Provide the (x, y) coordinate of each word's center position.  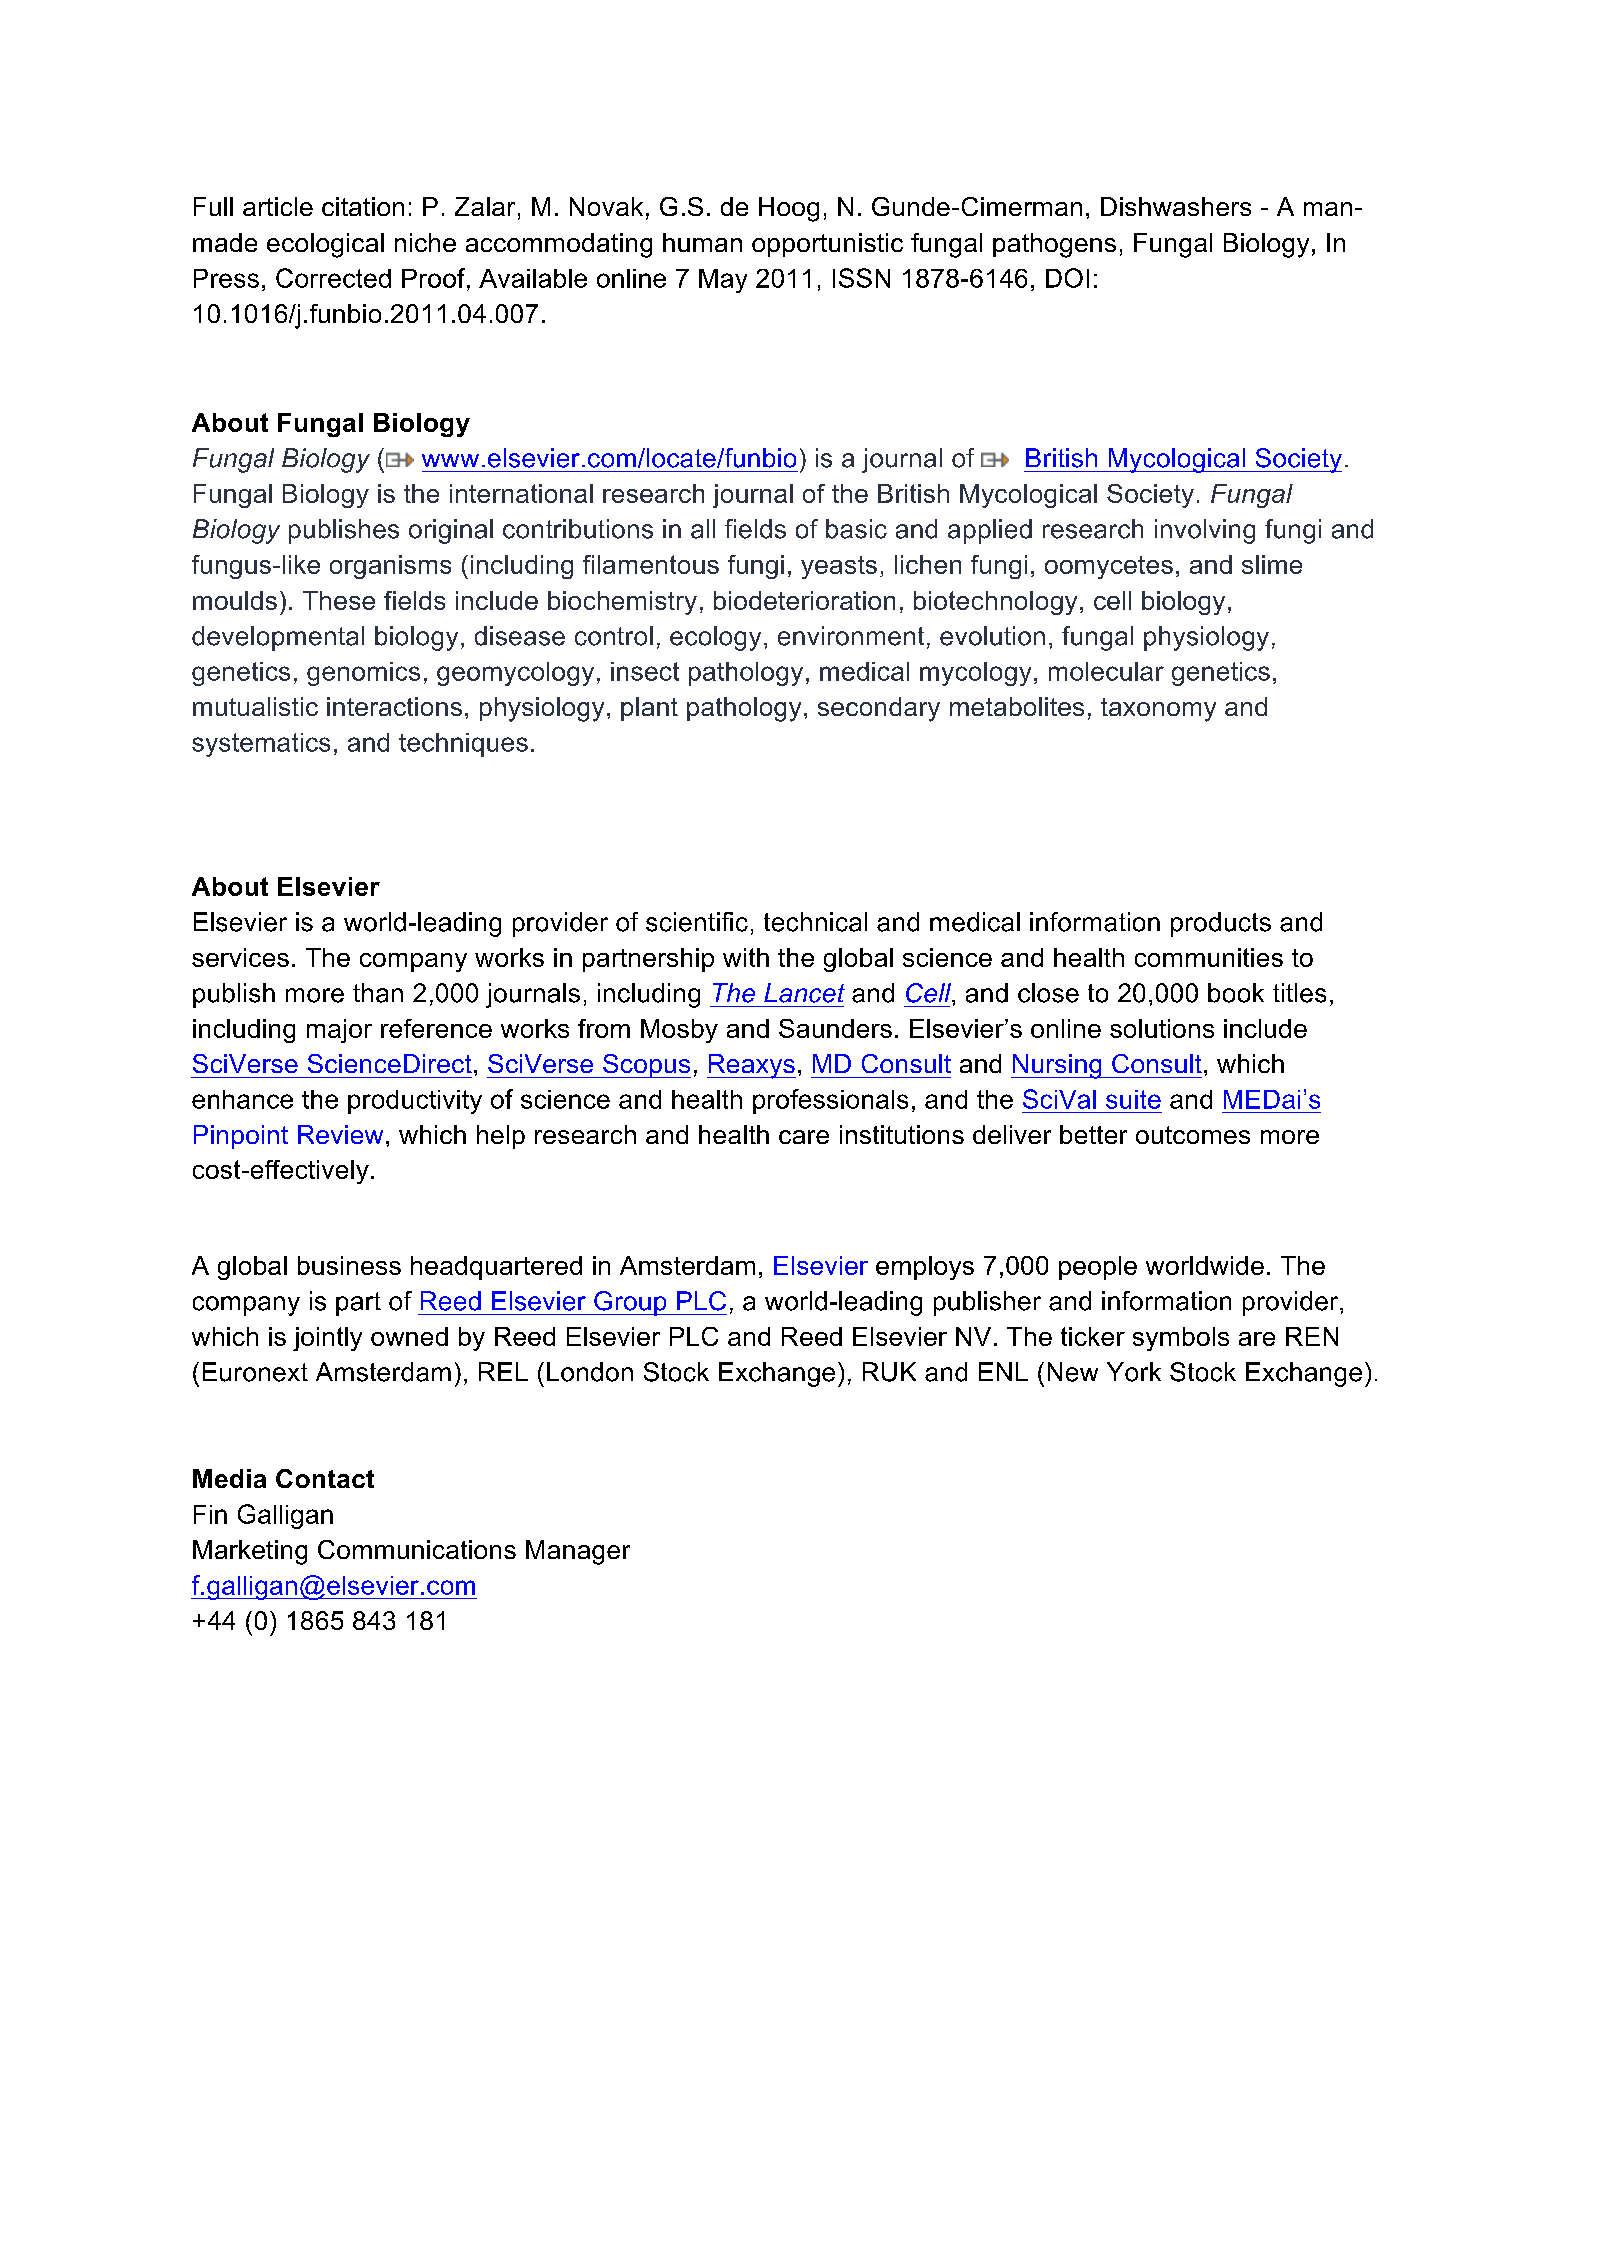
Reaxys (751, 1066)
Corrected (333, 278)
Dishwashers (1176, 206)
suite (1133, 1099)
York (1134, 1372)
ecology (715, 638)
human (702, 242)
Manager (578, 1552)
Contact (325, 1478)
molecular (1106, 671)
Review (340, 1134)
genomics (363, 674)
